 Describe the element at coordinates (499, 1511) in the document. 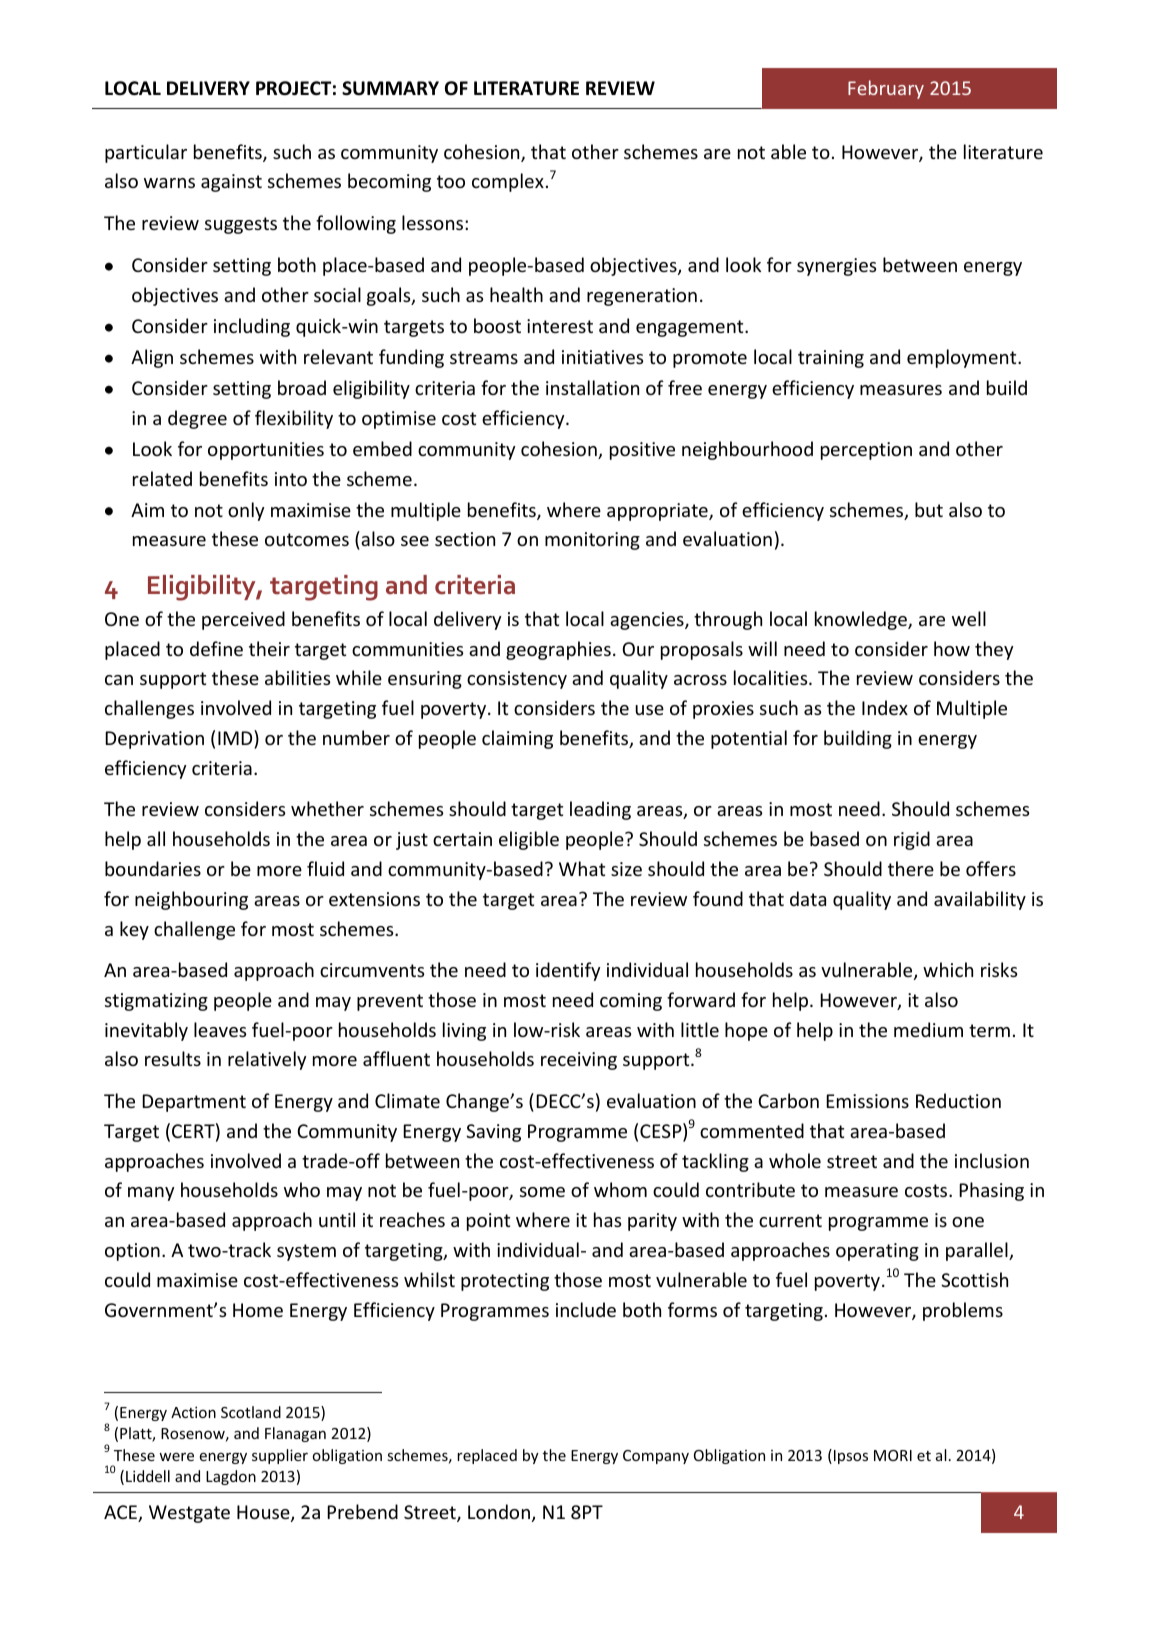

I see `London` at that location.
